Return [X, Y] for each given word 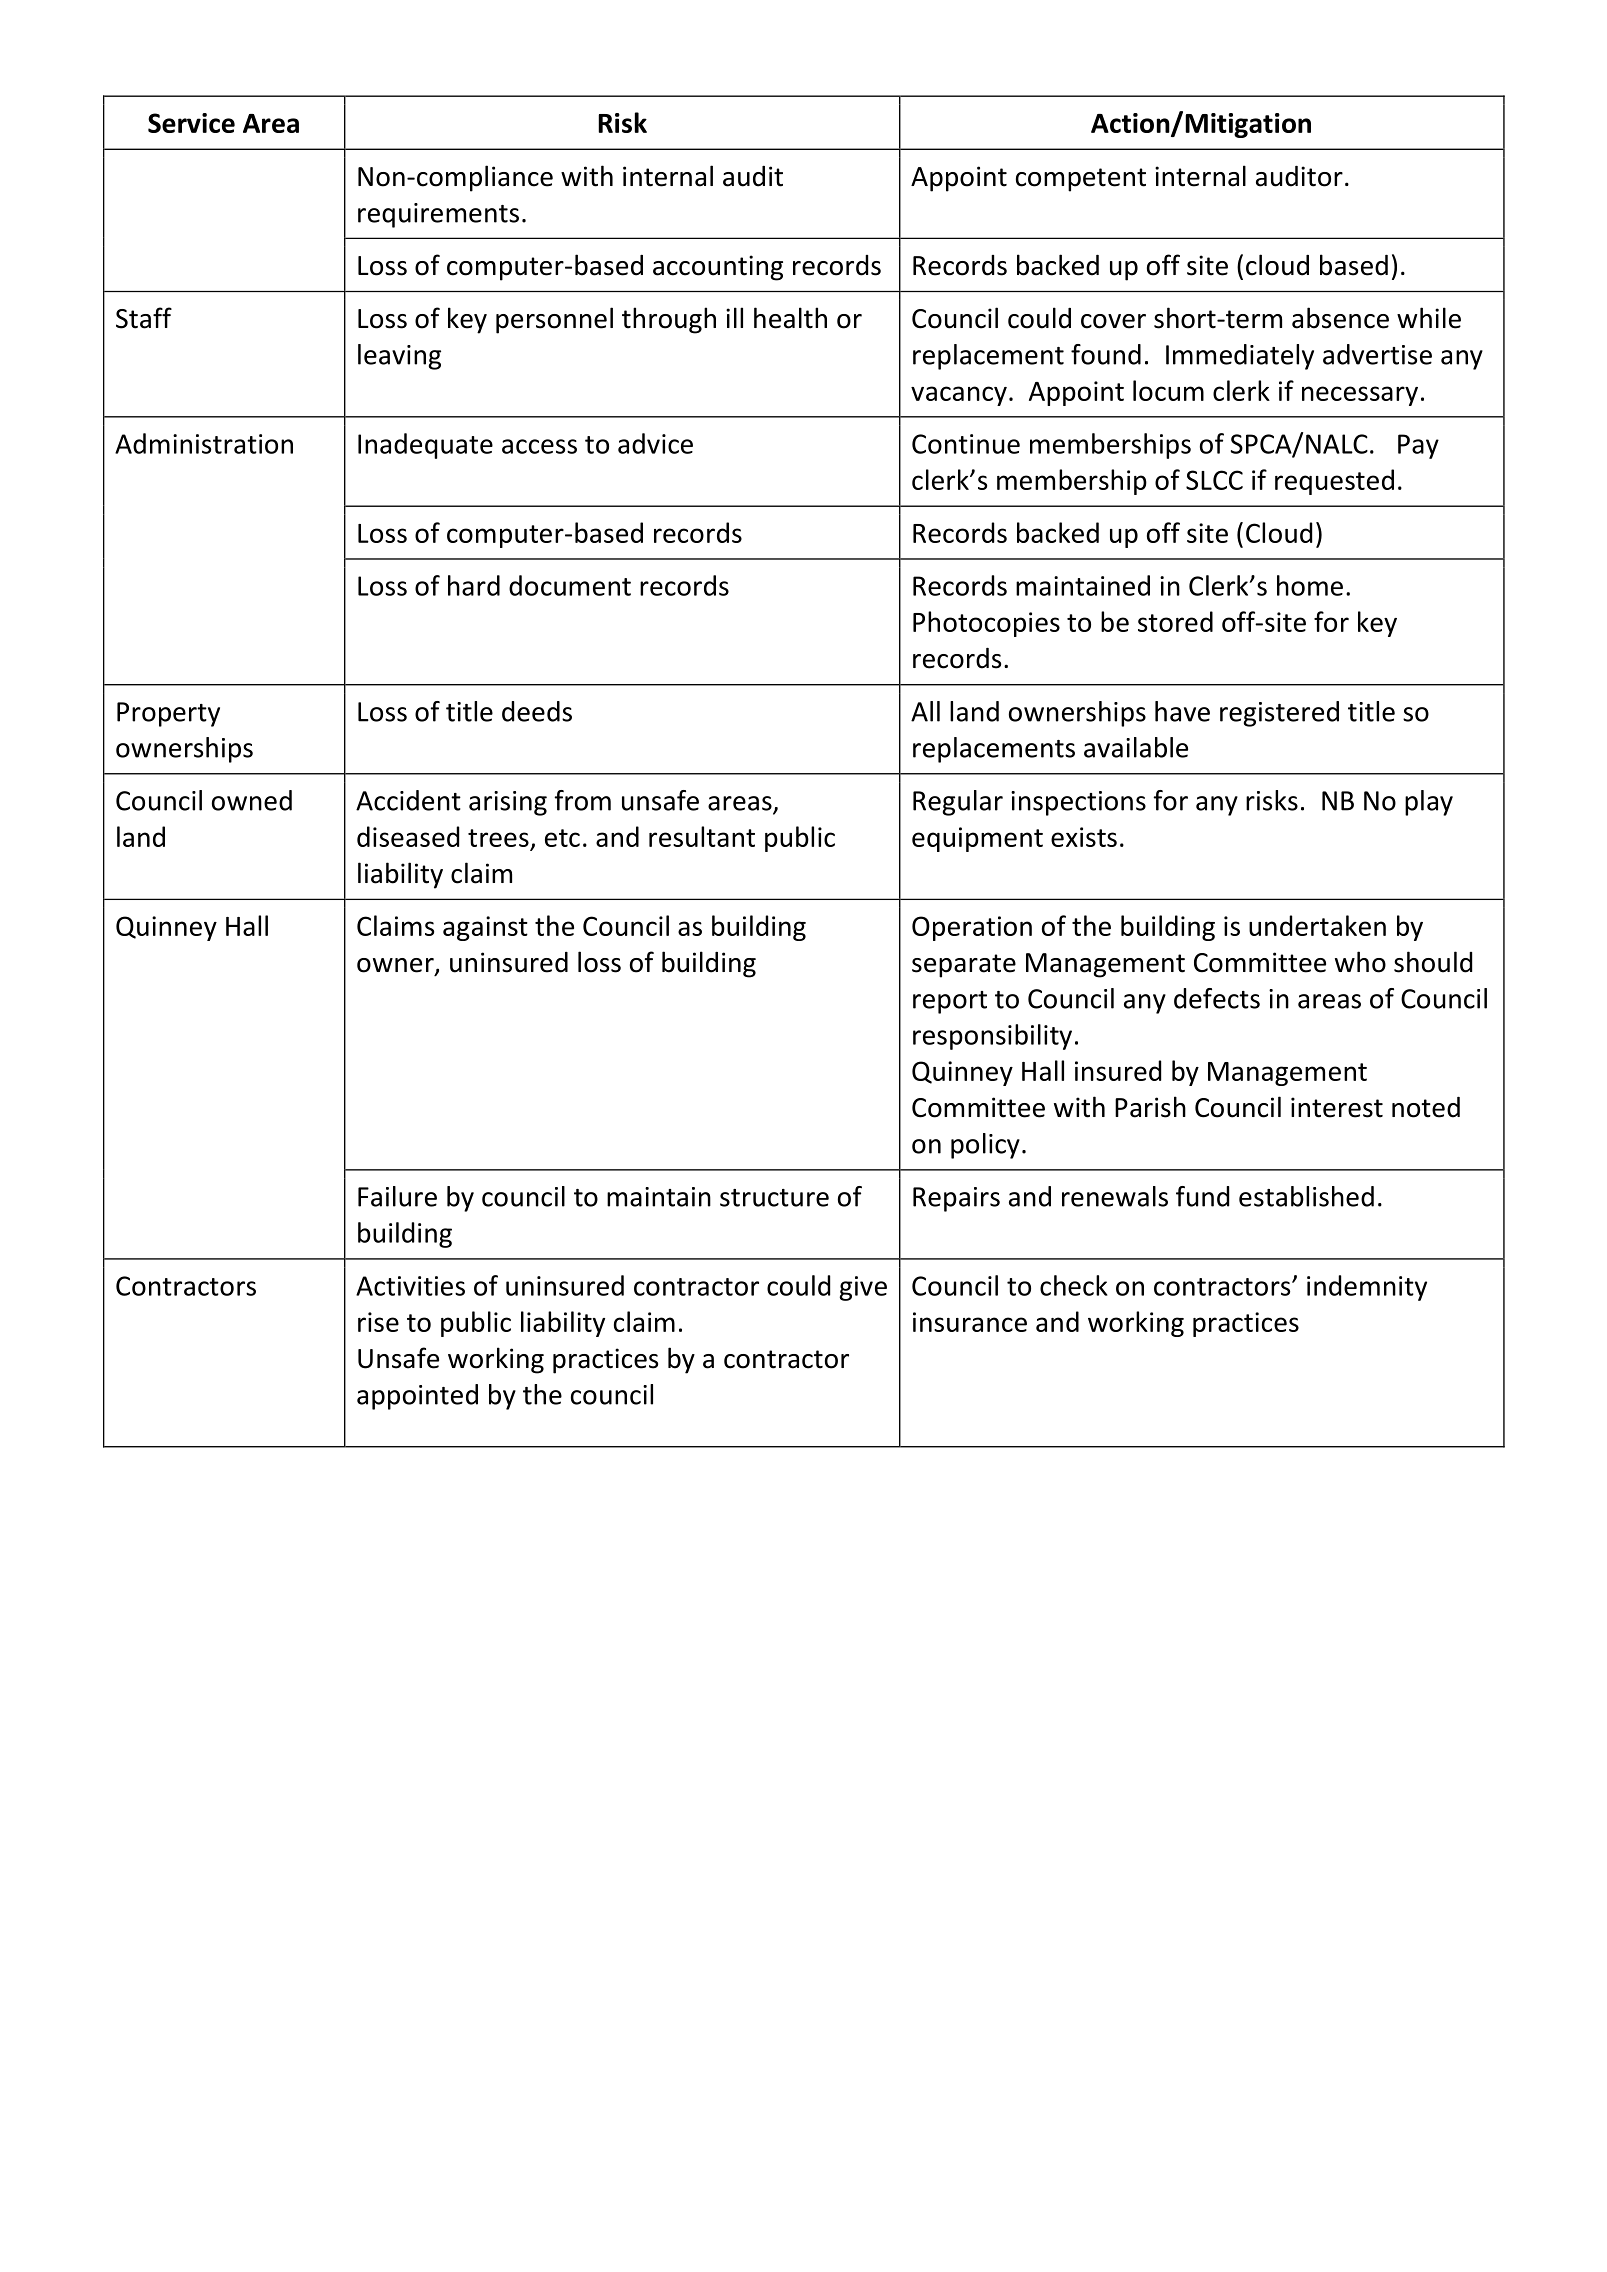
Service [191, 123]
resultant [702, 836]
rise [378, 1322]
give [863, 1288]
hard [474, 585]
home [1310, 585]
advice [655, 443]
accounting [718, 268]
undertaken [1317, 925]
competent [1081, 180]
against [485, 928]
